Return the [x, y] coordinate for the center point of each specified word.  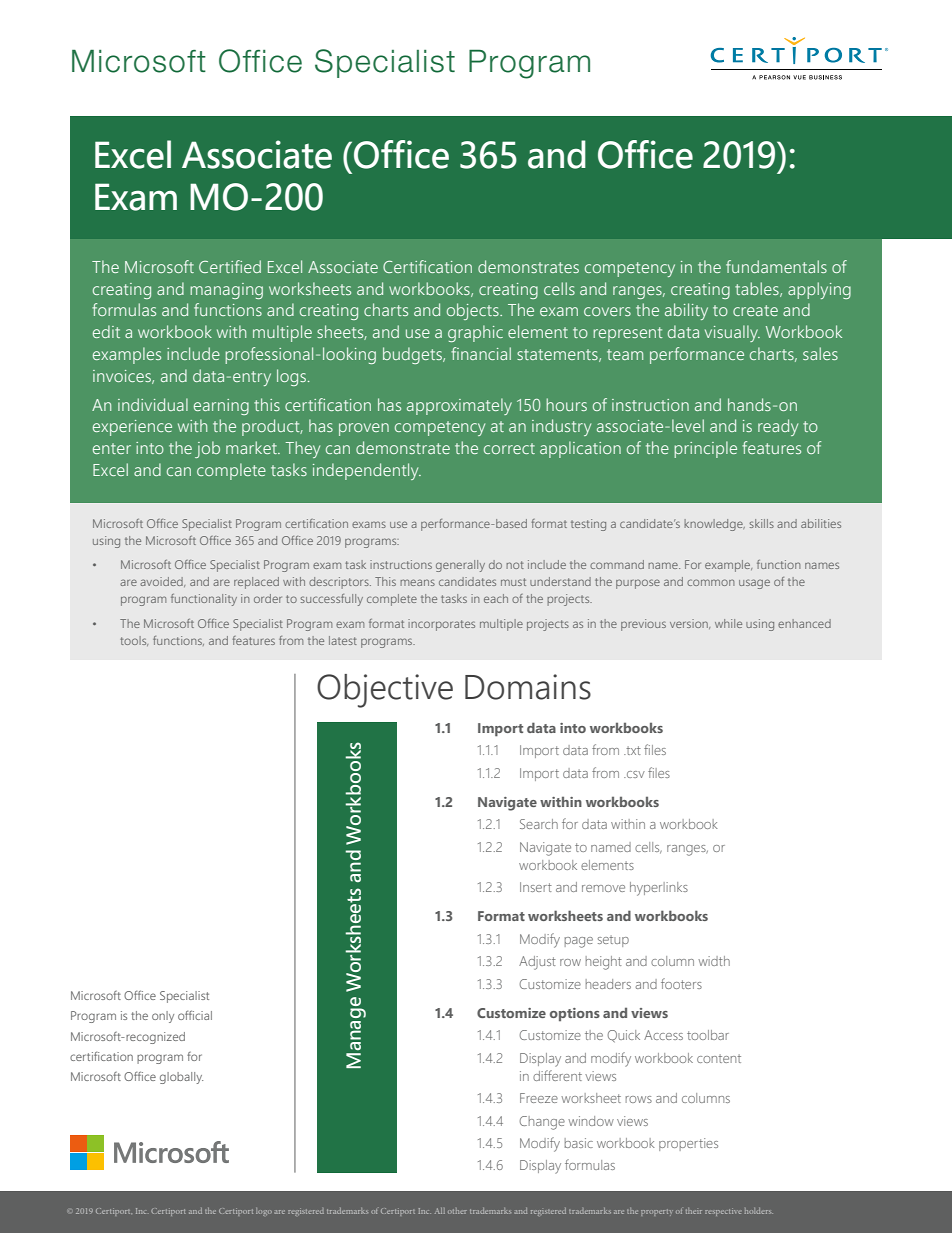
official [195, 1015]
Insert [536, 887]
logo [264, 1212]
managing [226, 291]
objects [474, 311]
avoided [162, 582]
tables [758, 289]
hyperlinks [659, 889]
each [496, 598]
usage [754, 584]
